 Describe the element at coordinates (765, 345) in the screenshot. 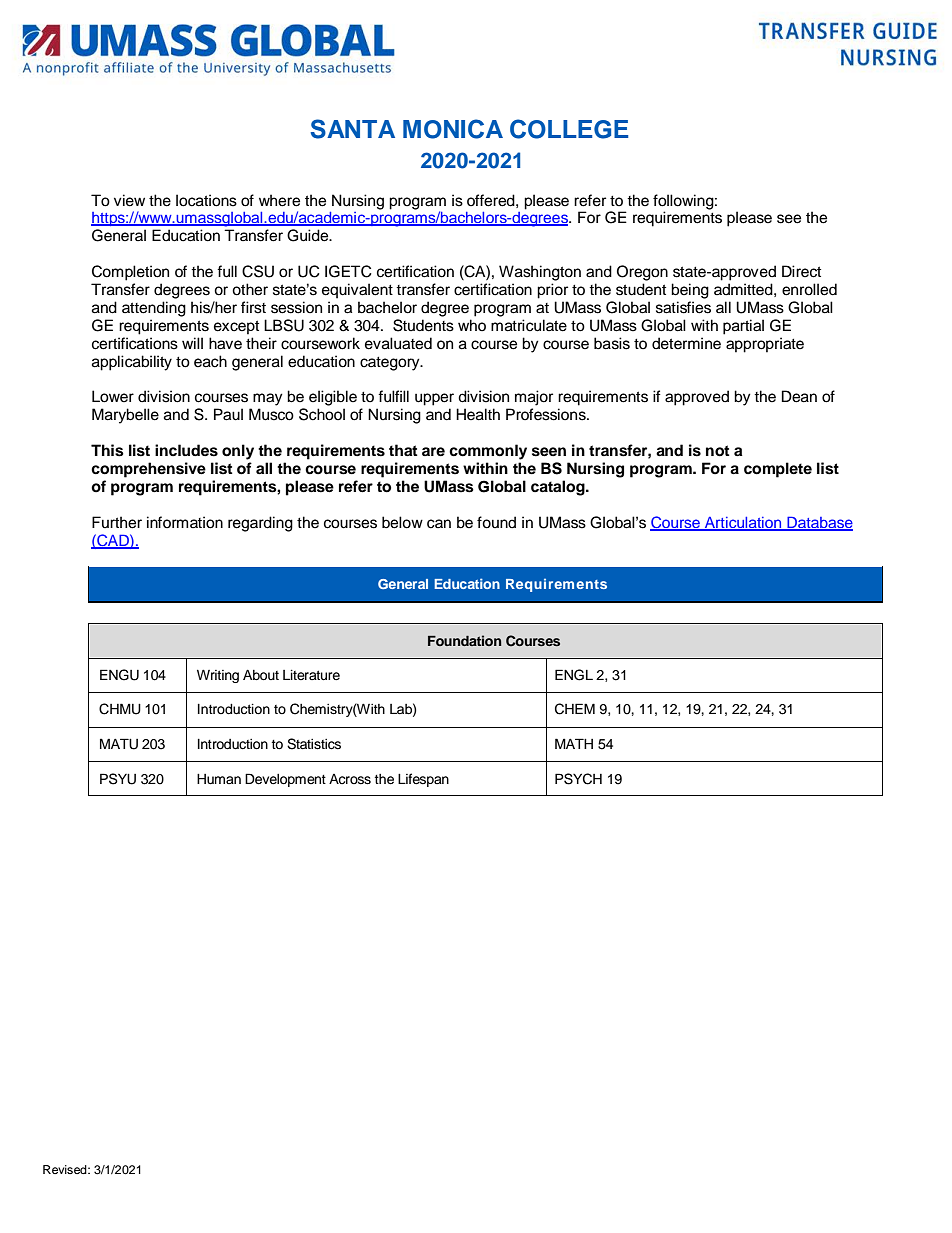

I see `appropriate` at that location.
